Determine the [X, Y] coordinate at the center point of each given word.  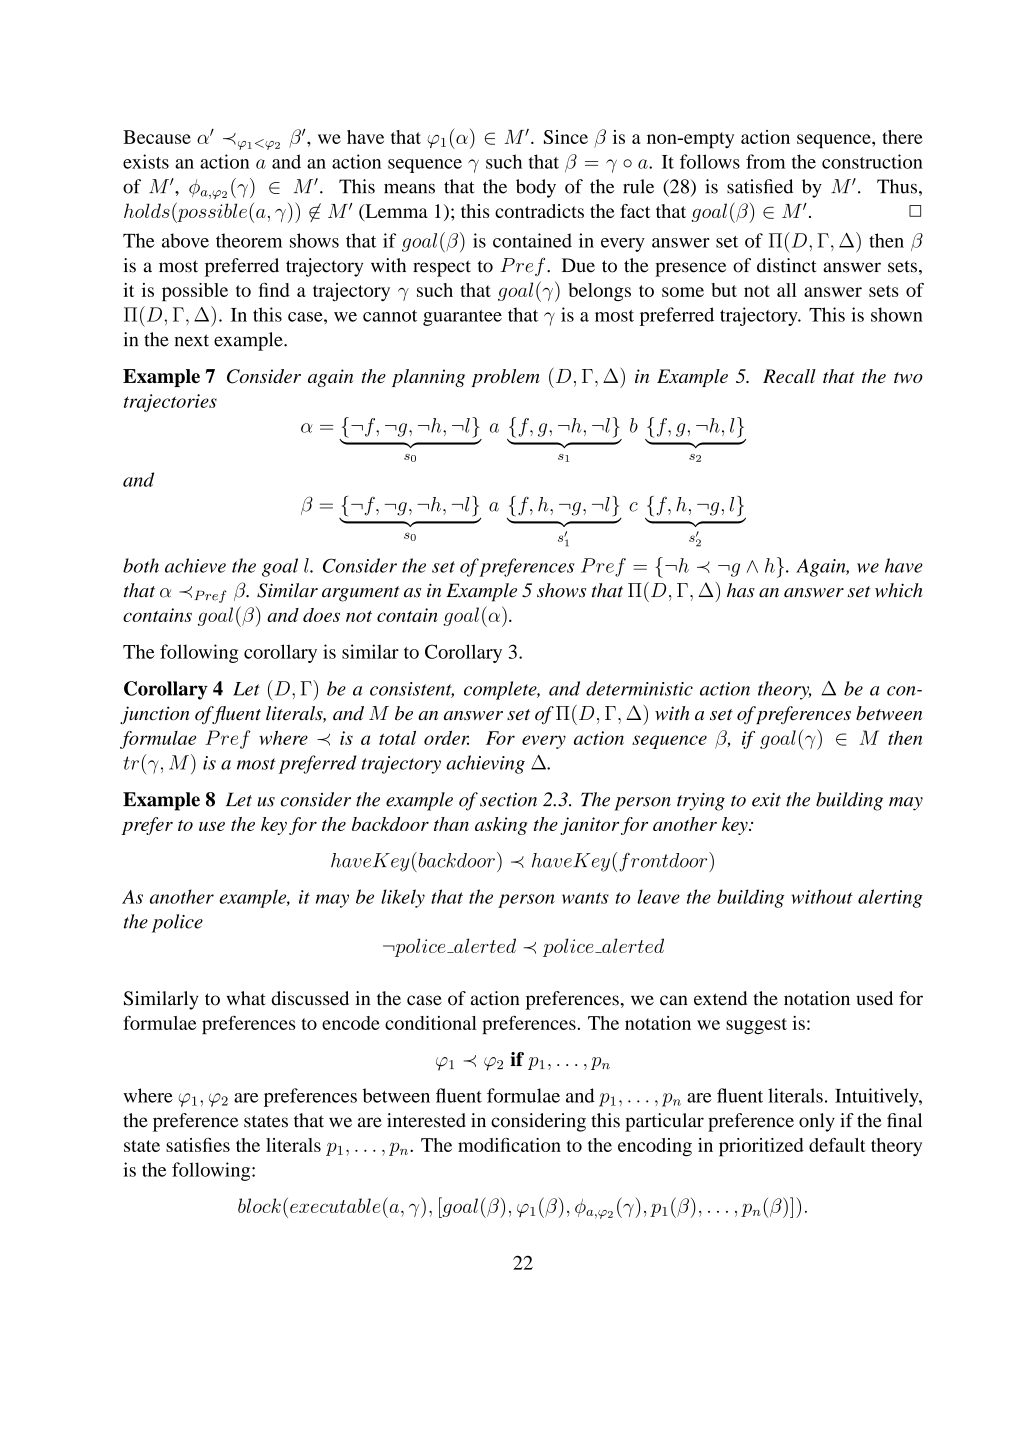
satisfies [198, 1145]
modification [509, 1145]
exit [766, 800]
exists [146, 161]
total [397, 738]
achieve [195, 565]
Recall [789, 376]
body [536, 188]
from [765, 161]
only [817, 1122]
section [508, 800]
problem [505, 378]
